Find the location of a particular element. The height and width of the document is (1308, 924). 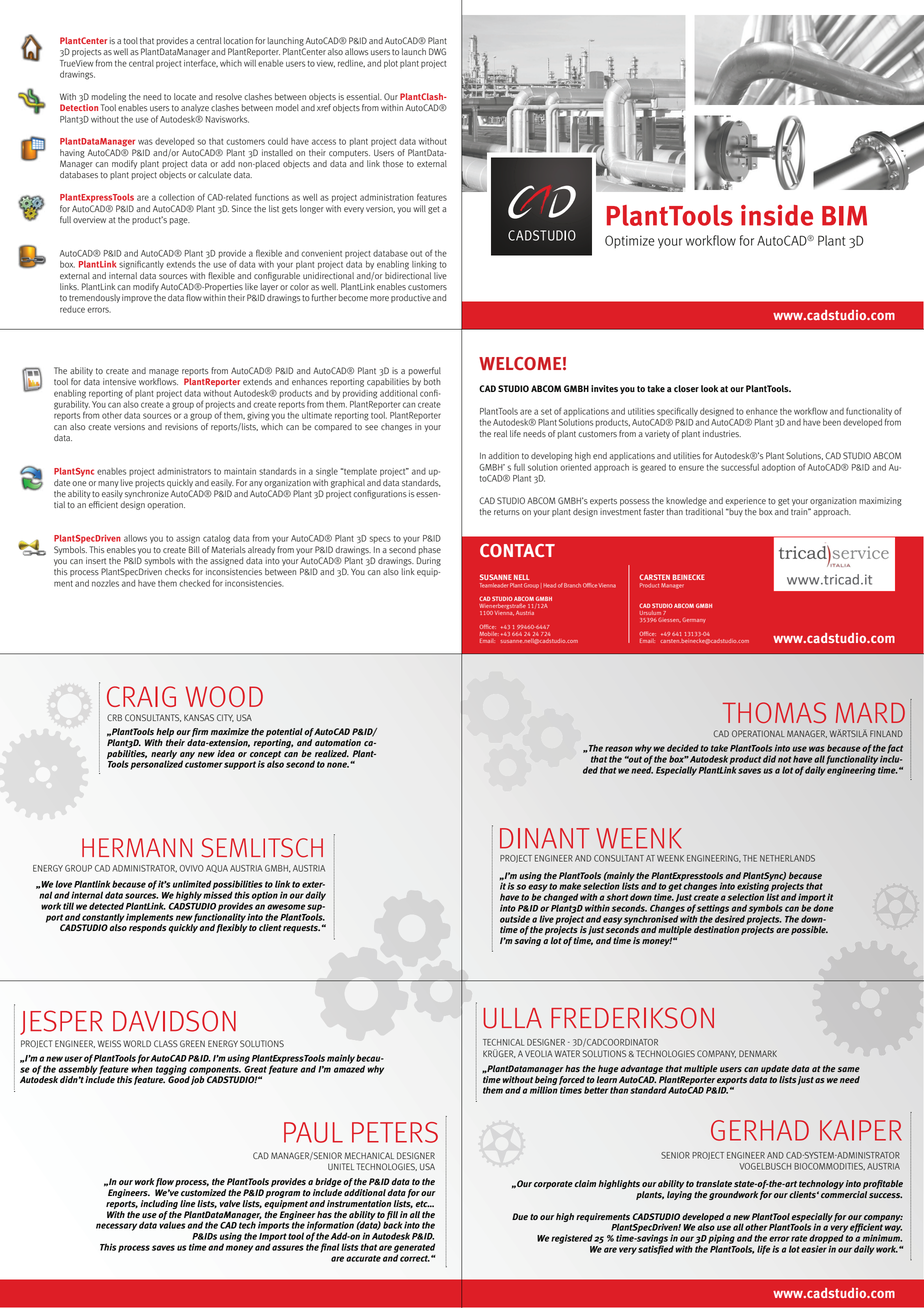

locate is located at coordinates (185, 96).
